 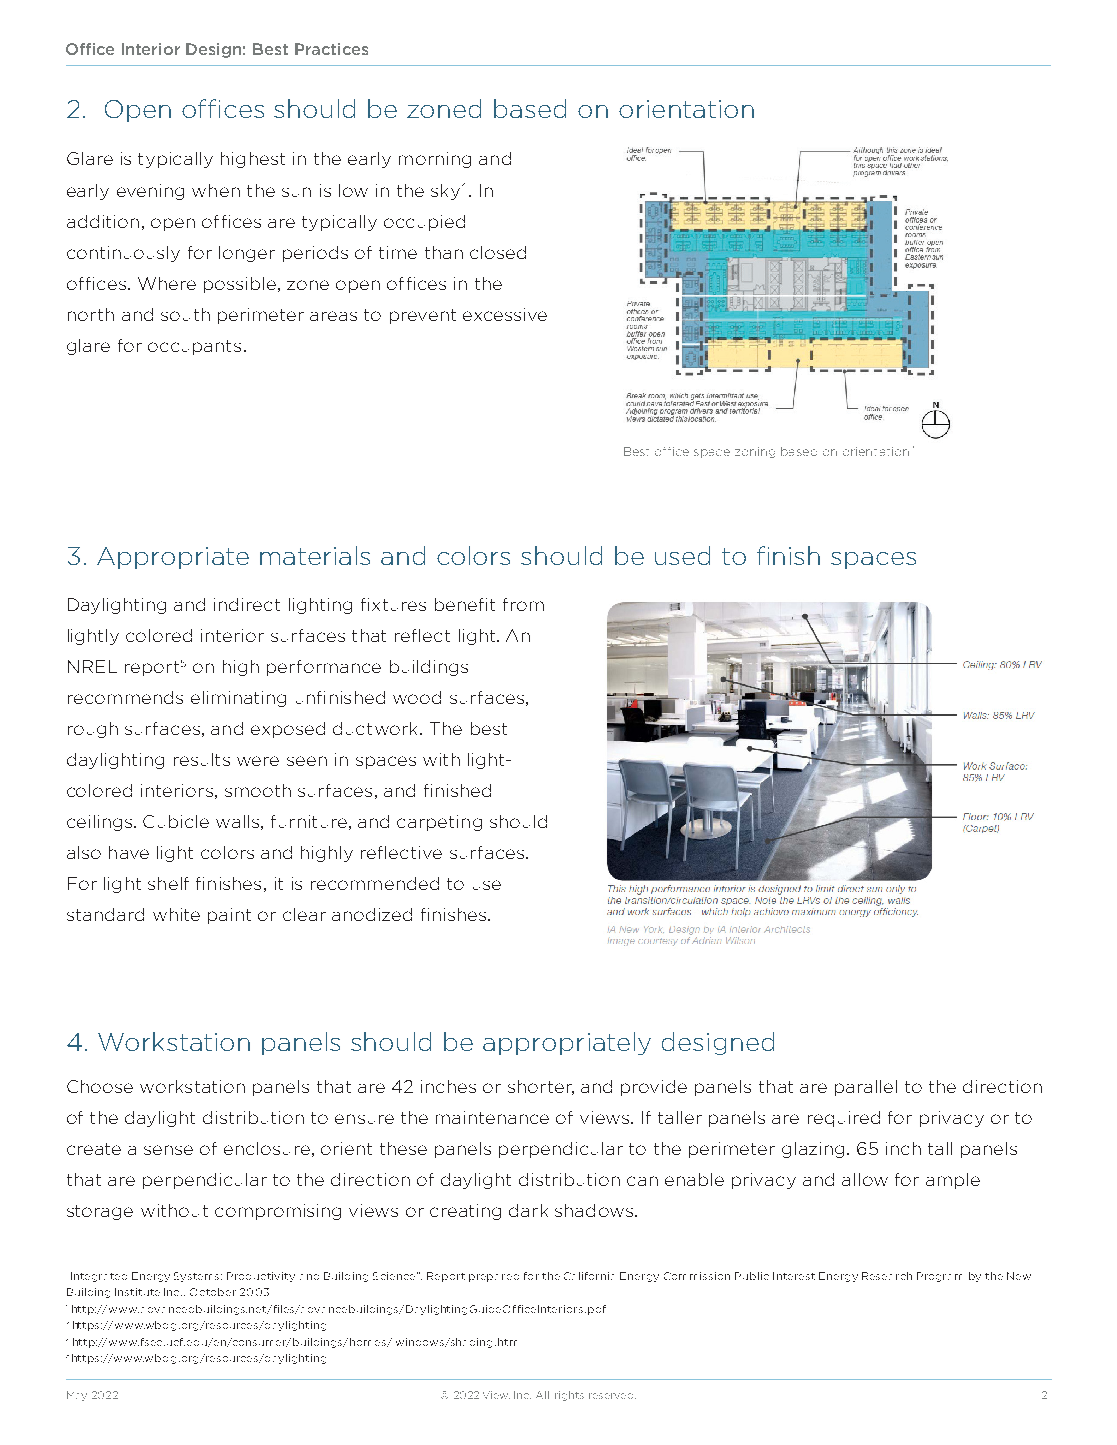 What do you see at coordinates (498, 252) in the screenshot?
I see `closed` at bounding box center [498, 252].
